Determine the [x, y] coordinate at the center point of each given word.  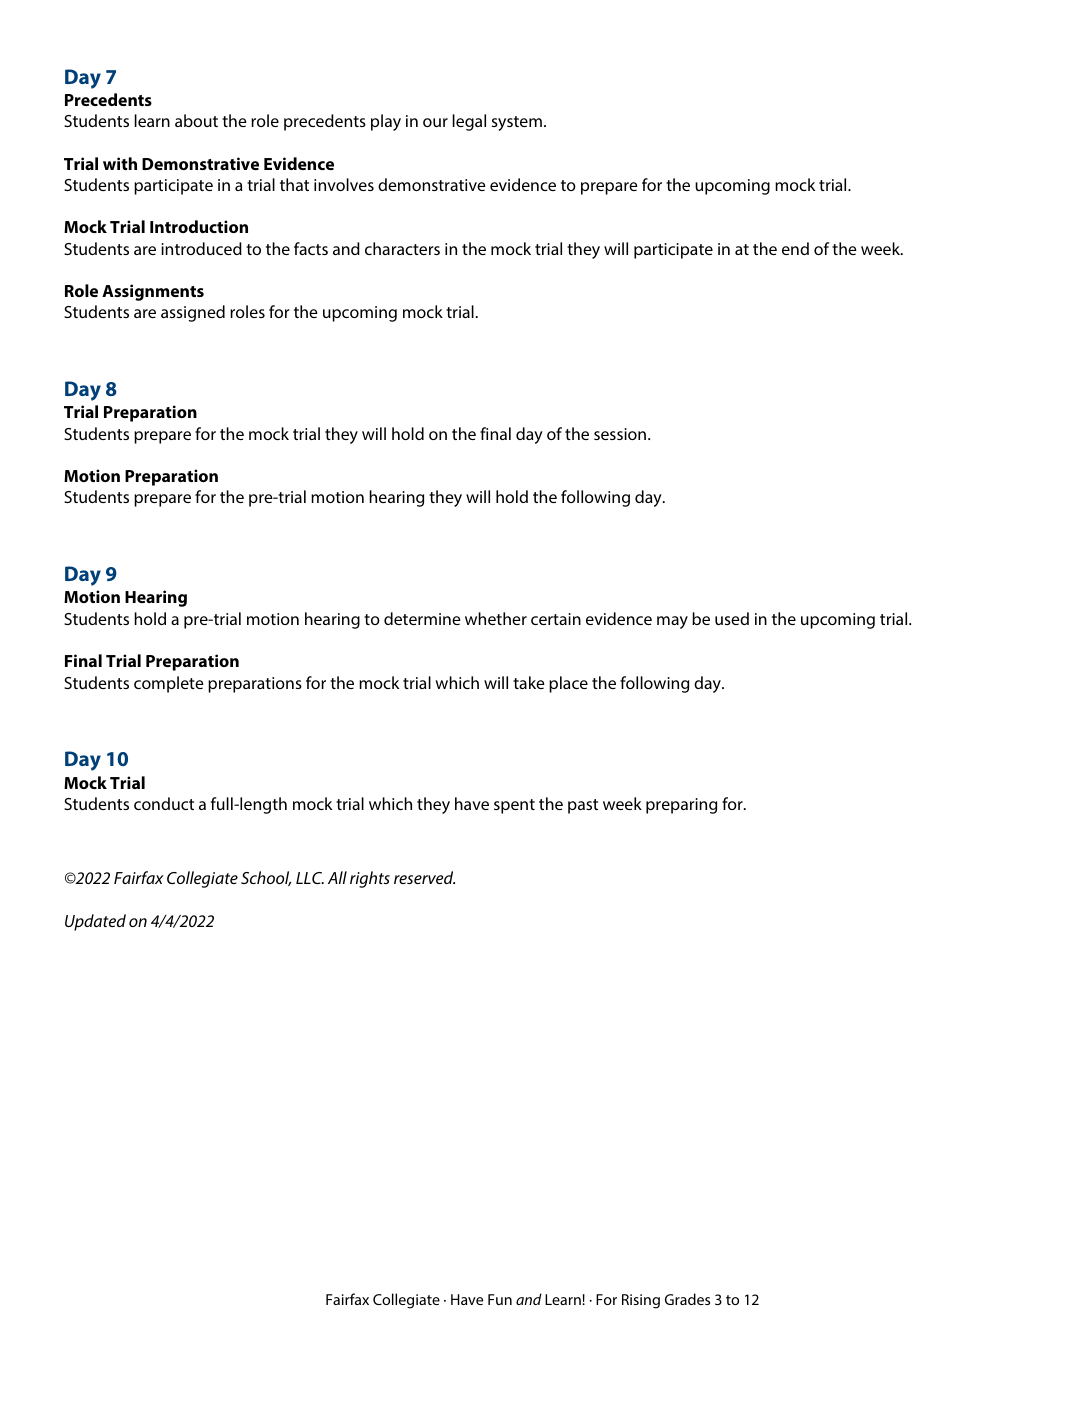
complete [169, 684]
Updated [95, 922]
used [732, 618]
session [620, 434]
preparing [681, 806]
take [529, 682]
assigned [193, 313]
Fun [500, 1299]
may [672, 622]
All [337, 877]
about [196, 120]
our [435, 122]
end [795, 248]
